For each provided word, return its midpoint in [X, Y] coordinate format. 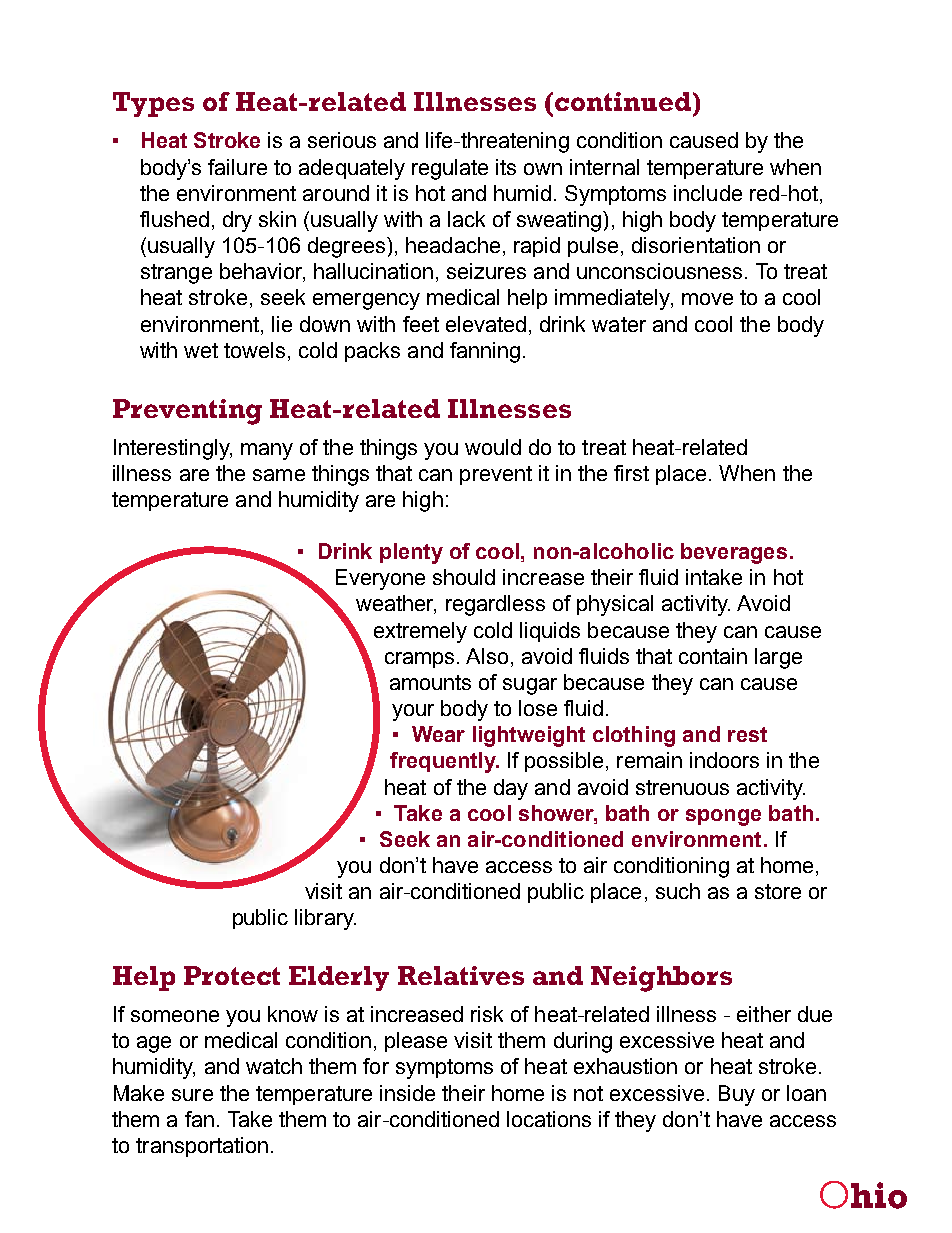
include [708, 193]
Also [487, 656]
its [506, 167]
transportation [202, 1147]
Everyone [380, 579]
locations [549, 1119]
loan [806, 1093]
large [778, 658]
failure [237, 167]
